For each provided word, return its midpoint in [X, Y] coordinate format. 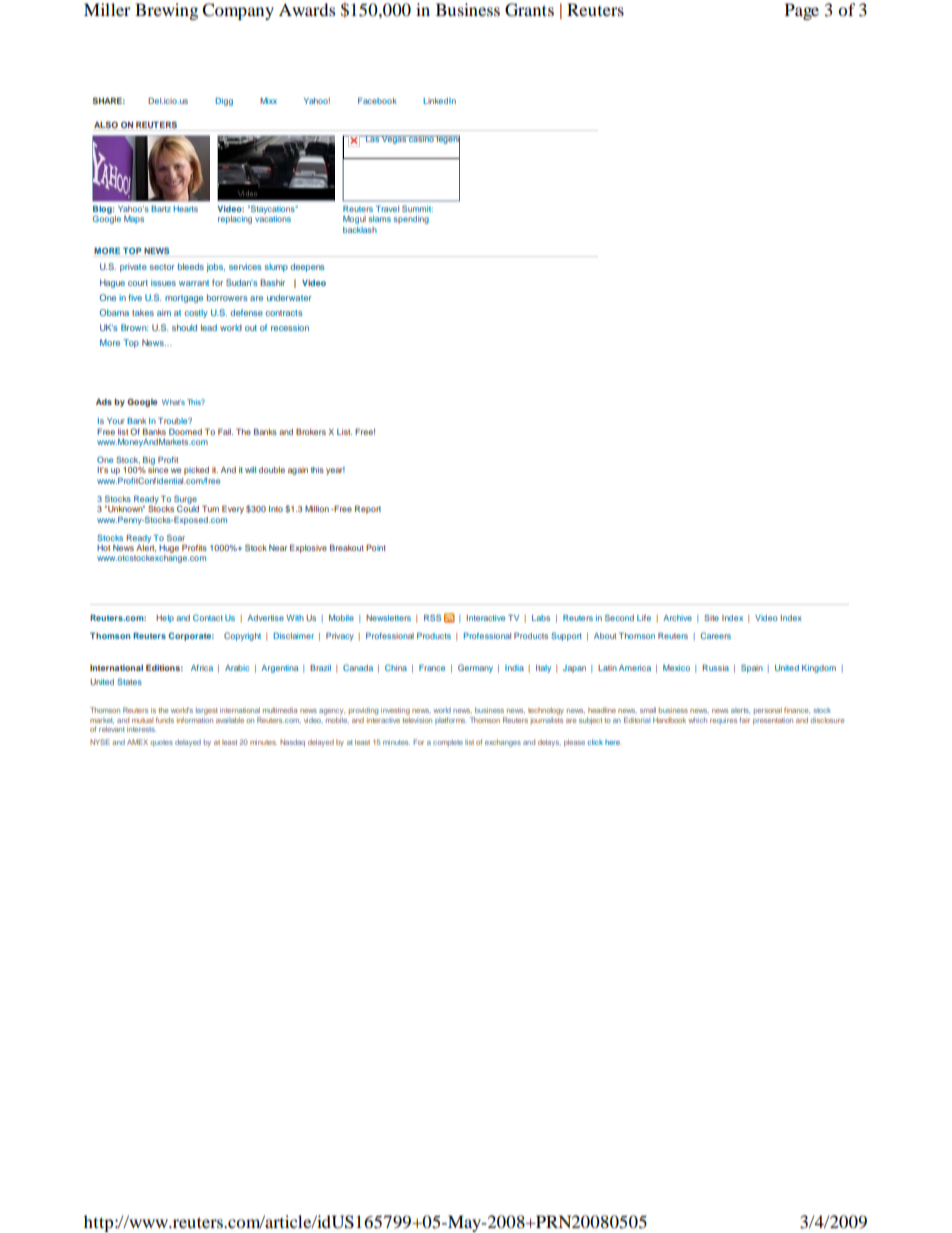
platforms [451, 721]
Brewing [166, 11]
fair [744, 720]
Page [802, 11]
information [195, 720]
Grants [529, 10]
